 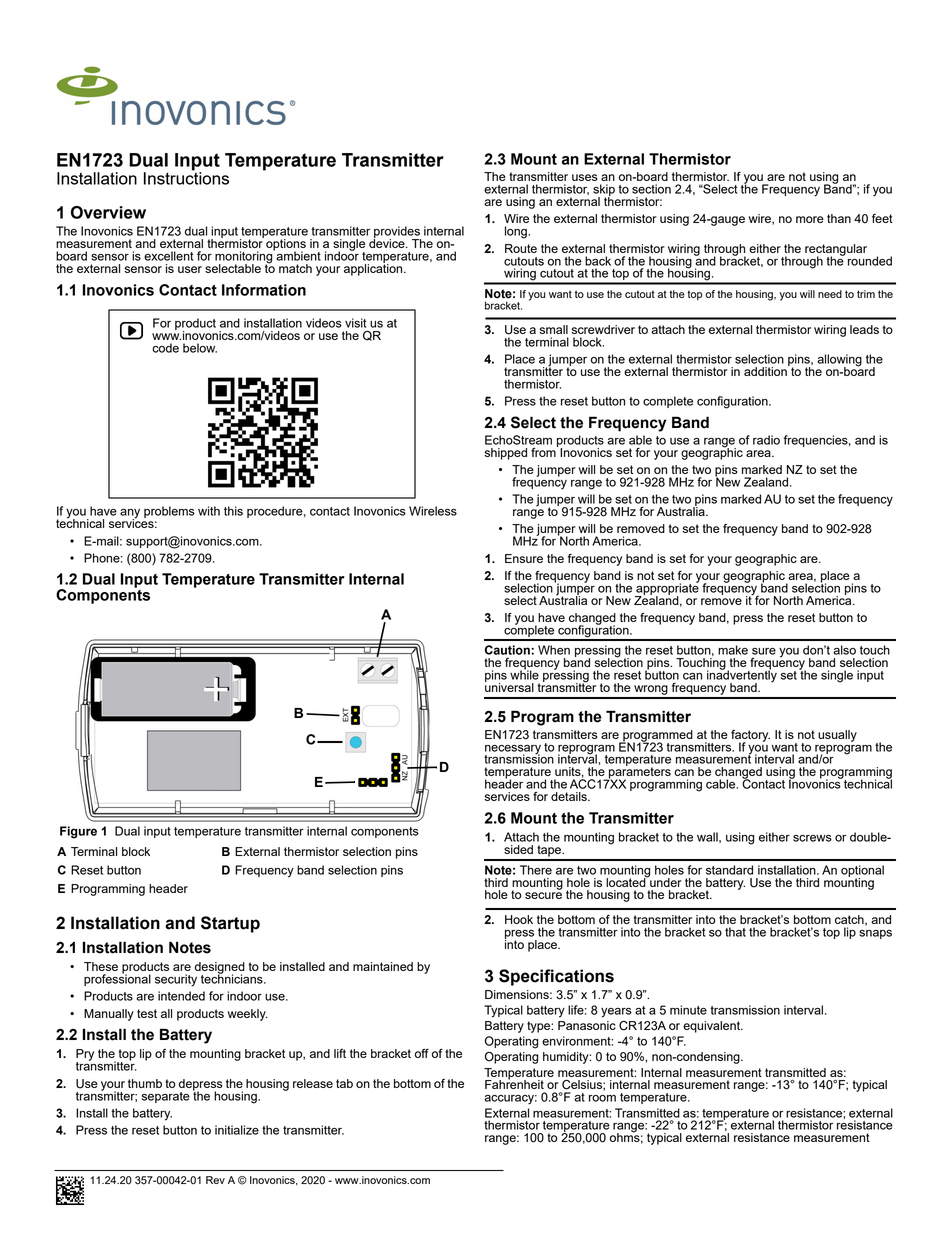 I want to click on long, so click(x=517, y=232).
